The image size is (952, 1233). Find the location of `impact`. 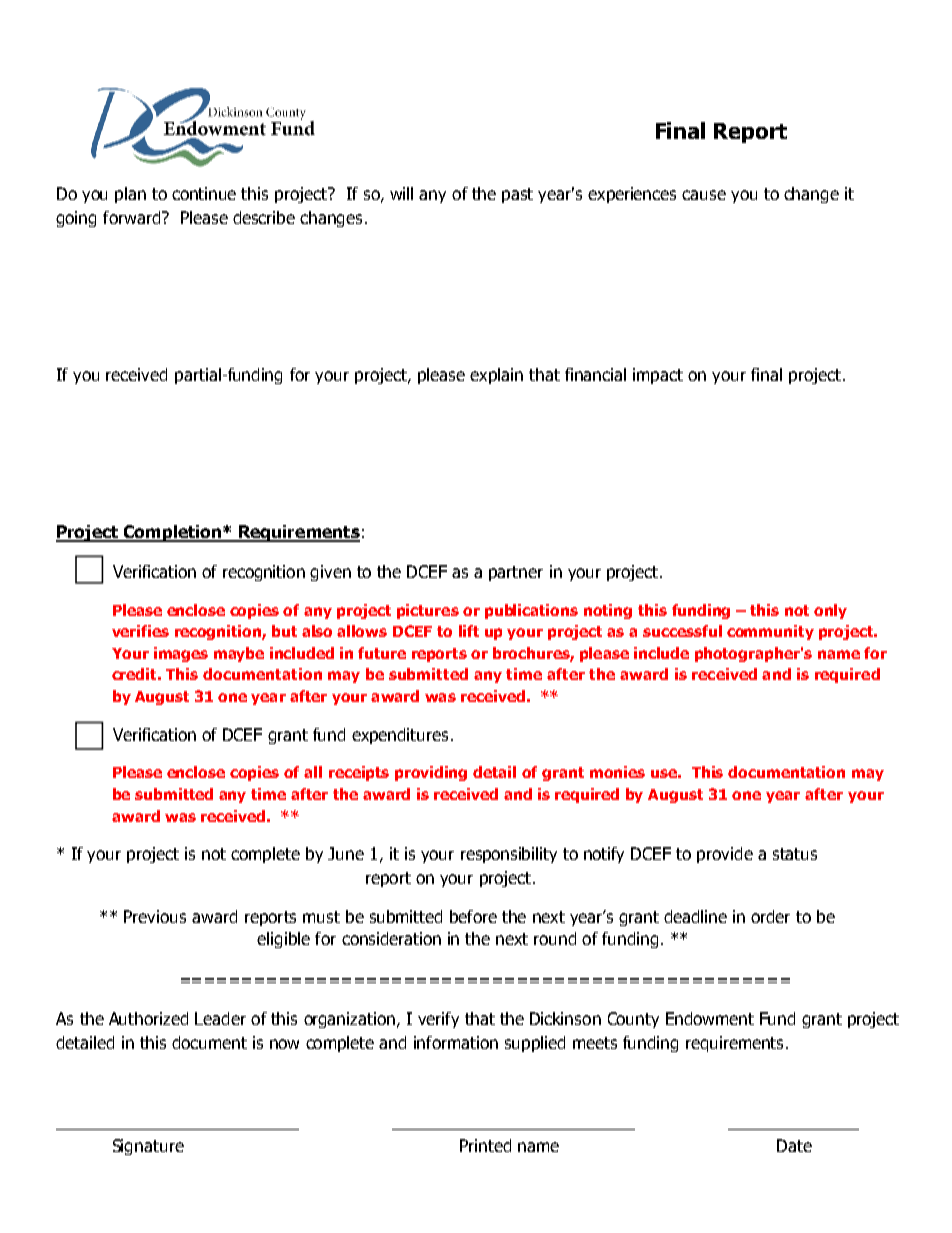

impact is located at coordinates (658, 376).
